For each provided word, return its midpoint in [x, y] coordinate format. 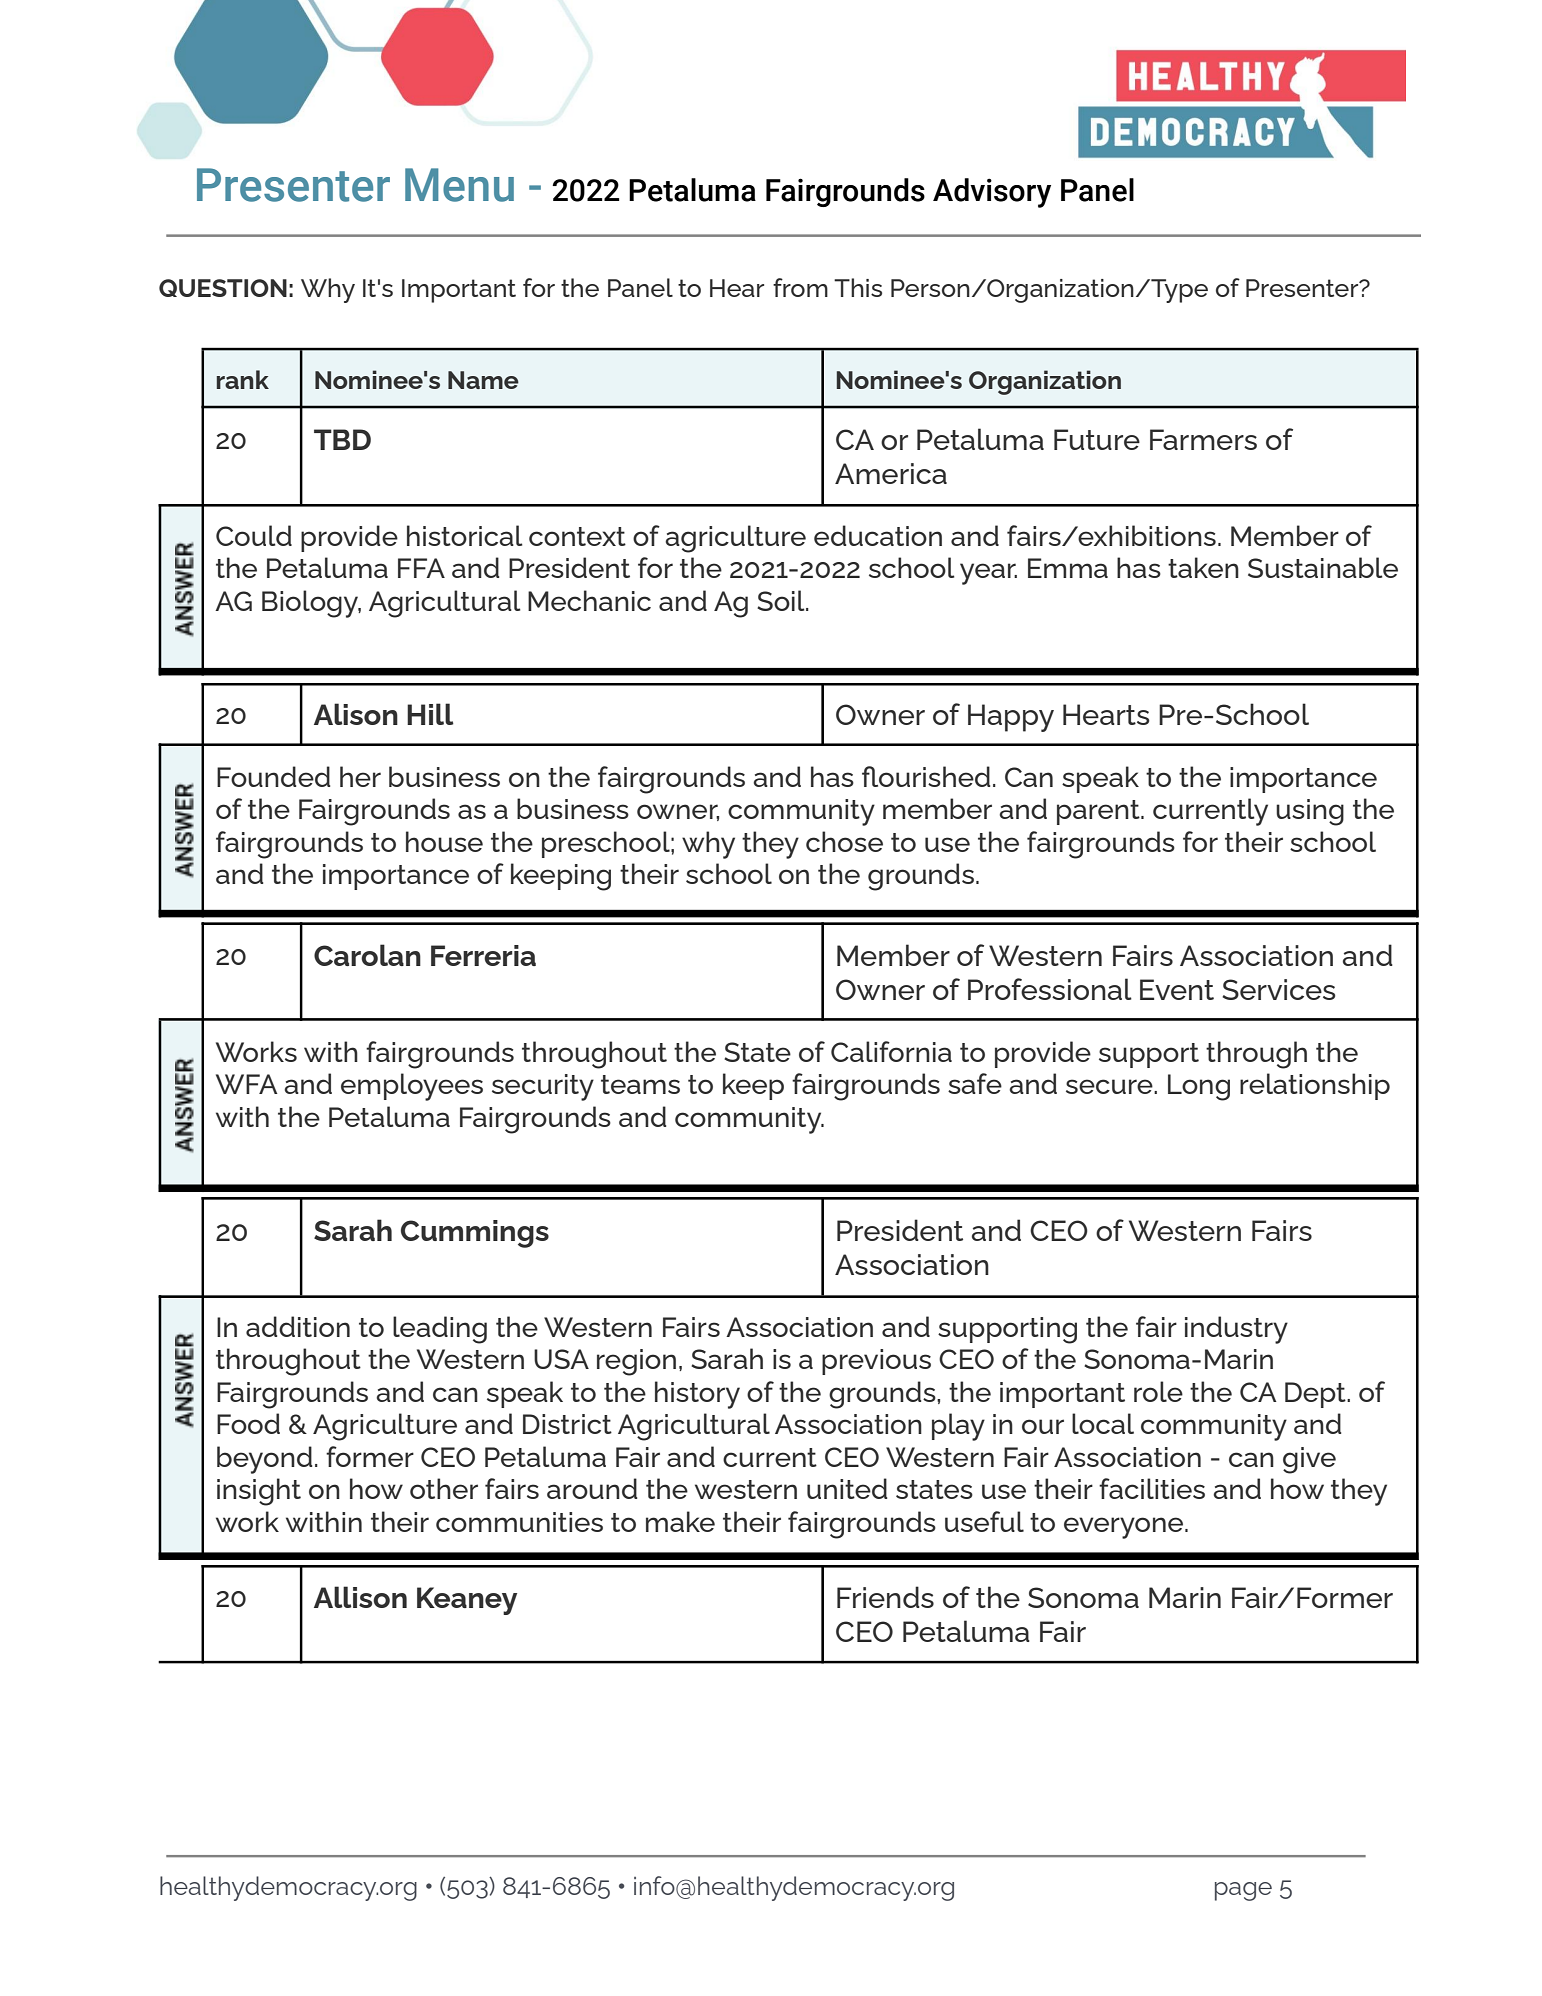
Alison [356, 714]
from [800, 287]
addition [298, 1326]
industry [1236, 1330]
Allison [360, 1597]
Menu [459, 185]
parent [1099, 812]
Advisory [992, 193]
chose [844, 841]
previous [876, 1362]
